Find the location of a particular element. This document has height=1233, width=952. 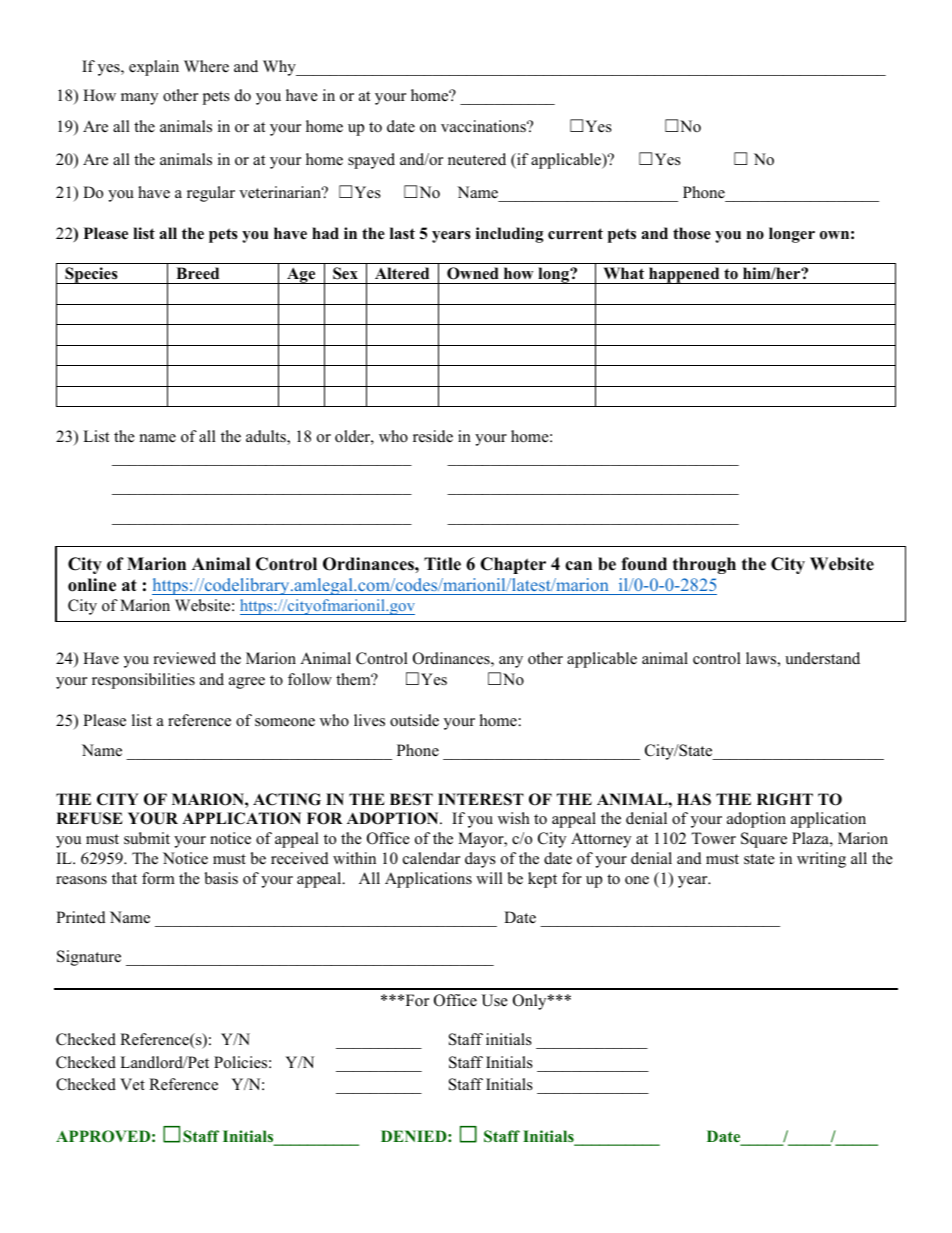

neutered is located at coordinates (477, 159).
